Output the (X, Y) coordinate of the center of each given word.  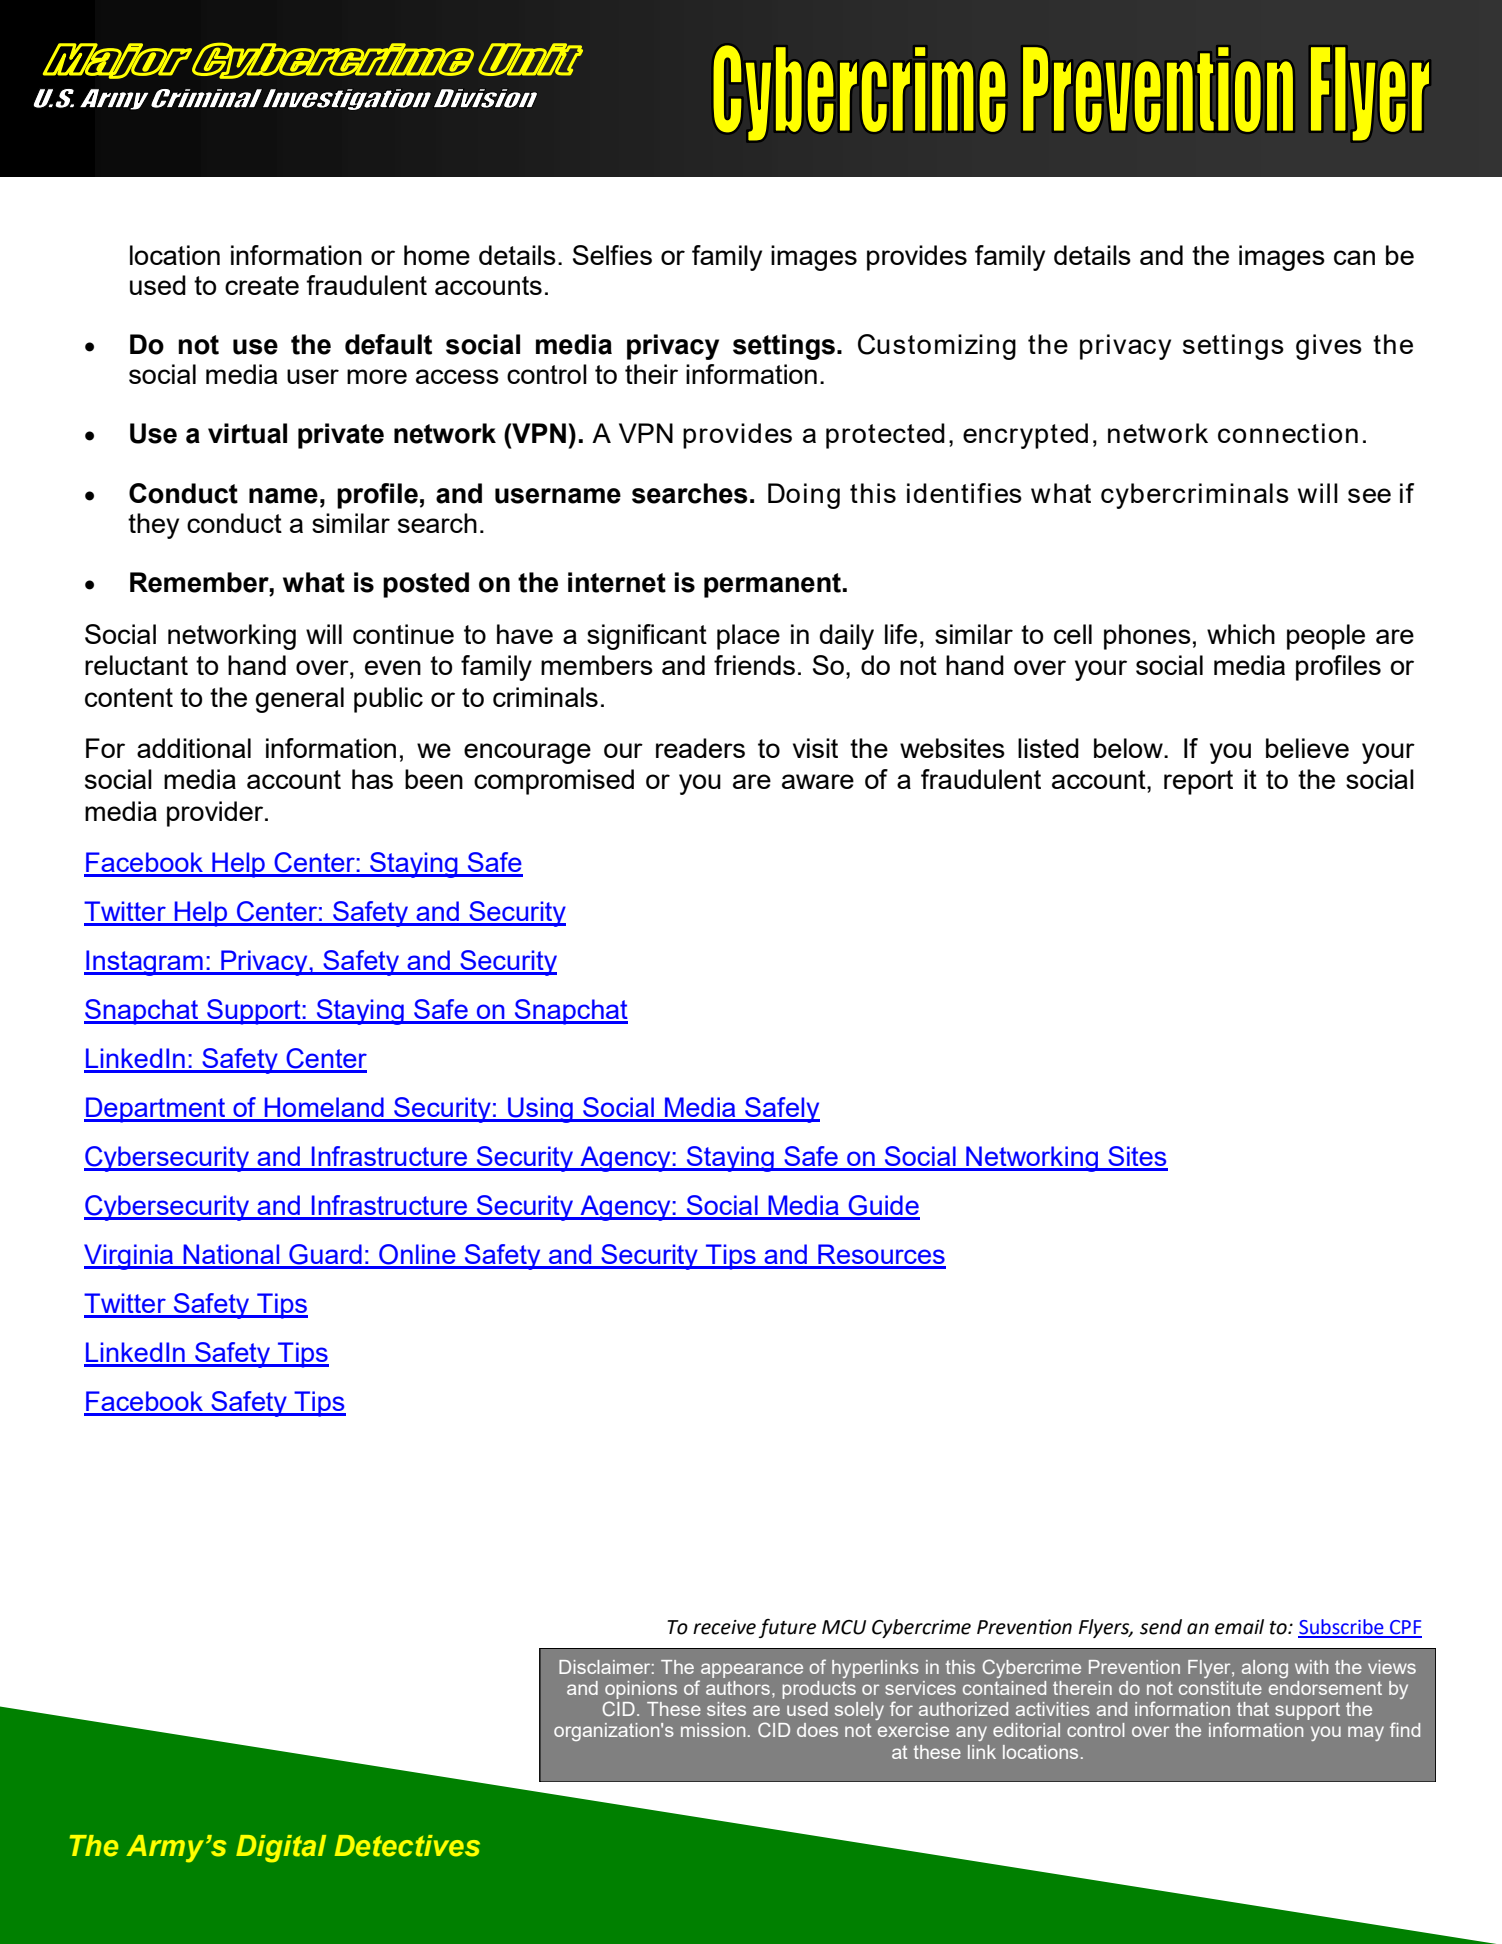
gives (1329, 347)
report (1198, 782)
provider (216, 814)
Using (540, 1110)
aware (818, 781)
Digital (281, 1849)
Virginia (130, 1257)
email (1239, 1627)
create (262, 285)
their (651, 374)
